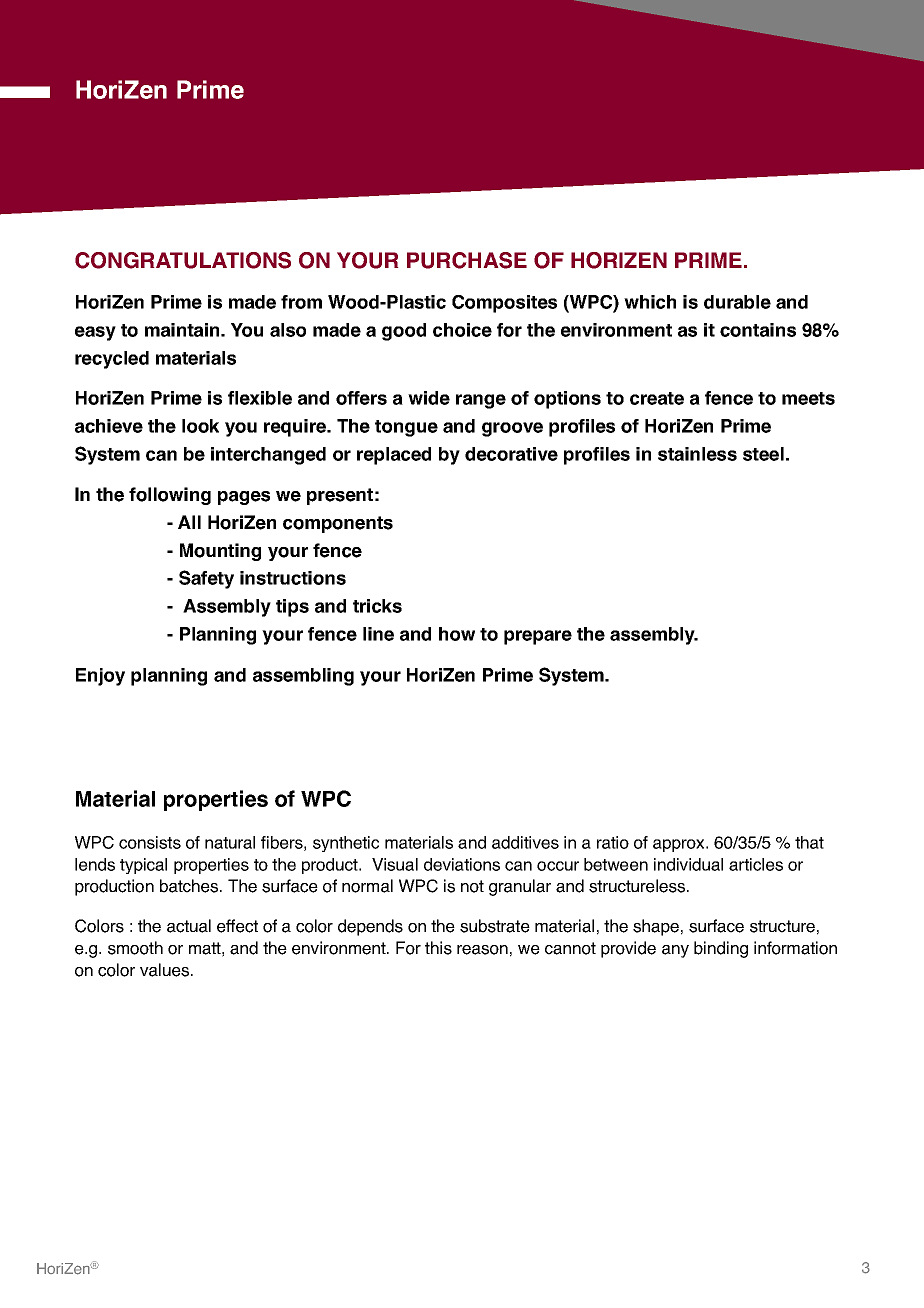 The image size is (924, 1308). I want to click on replaced, so click(394, 456).
